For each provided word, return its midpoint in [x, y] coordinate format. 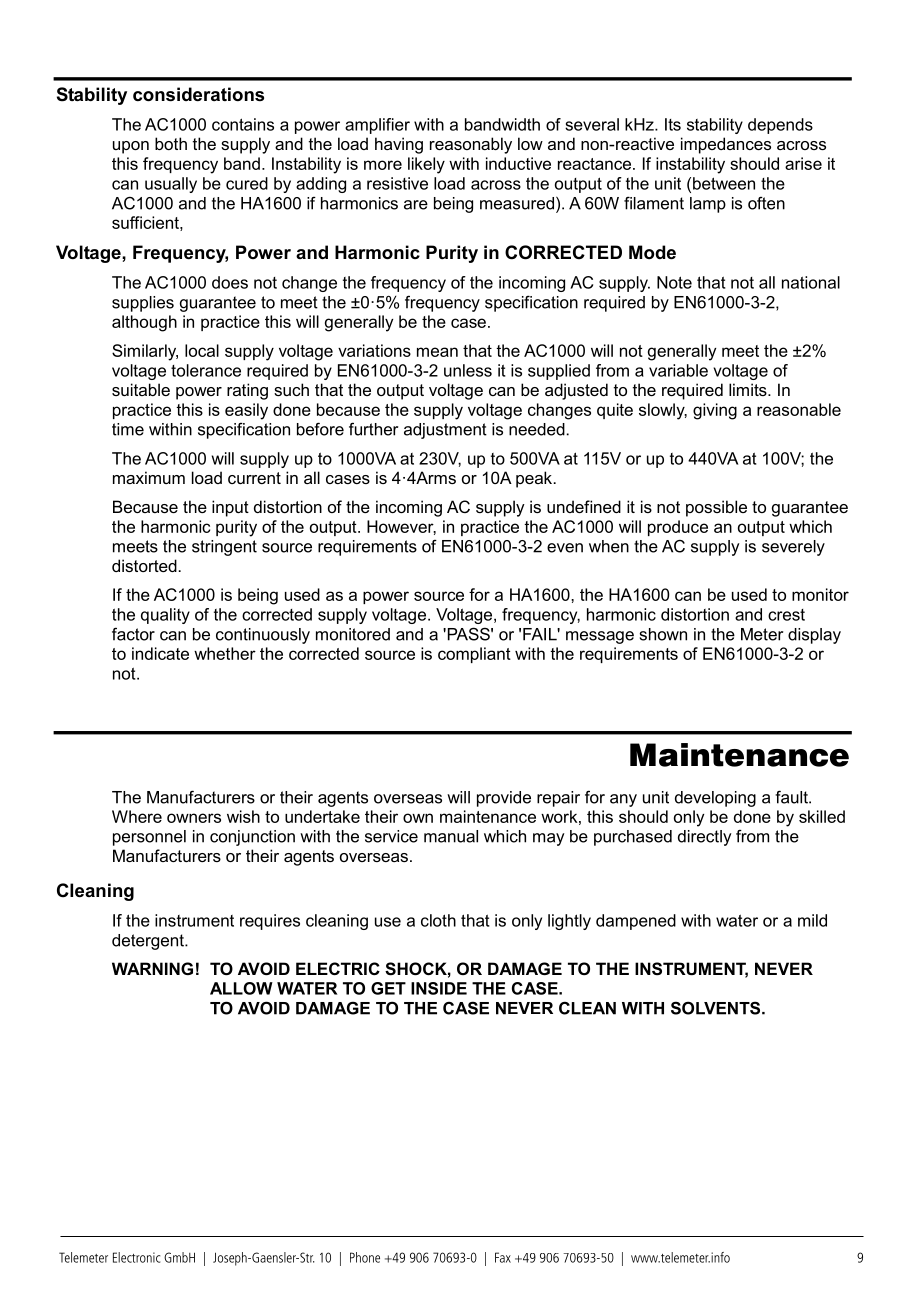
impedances [726, 145]
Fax [503, 1257]
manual [451, 836]
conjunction [252, 838]
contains [243, 124]
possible [716, 508]
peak [535, 479]
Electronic [136, 1257]
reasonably [471, 145]
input [230, 508]
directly [705, 838]
